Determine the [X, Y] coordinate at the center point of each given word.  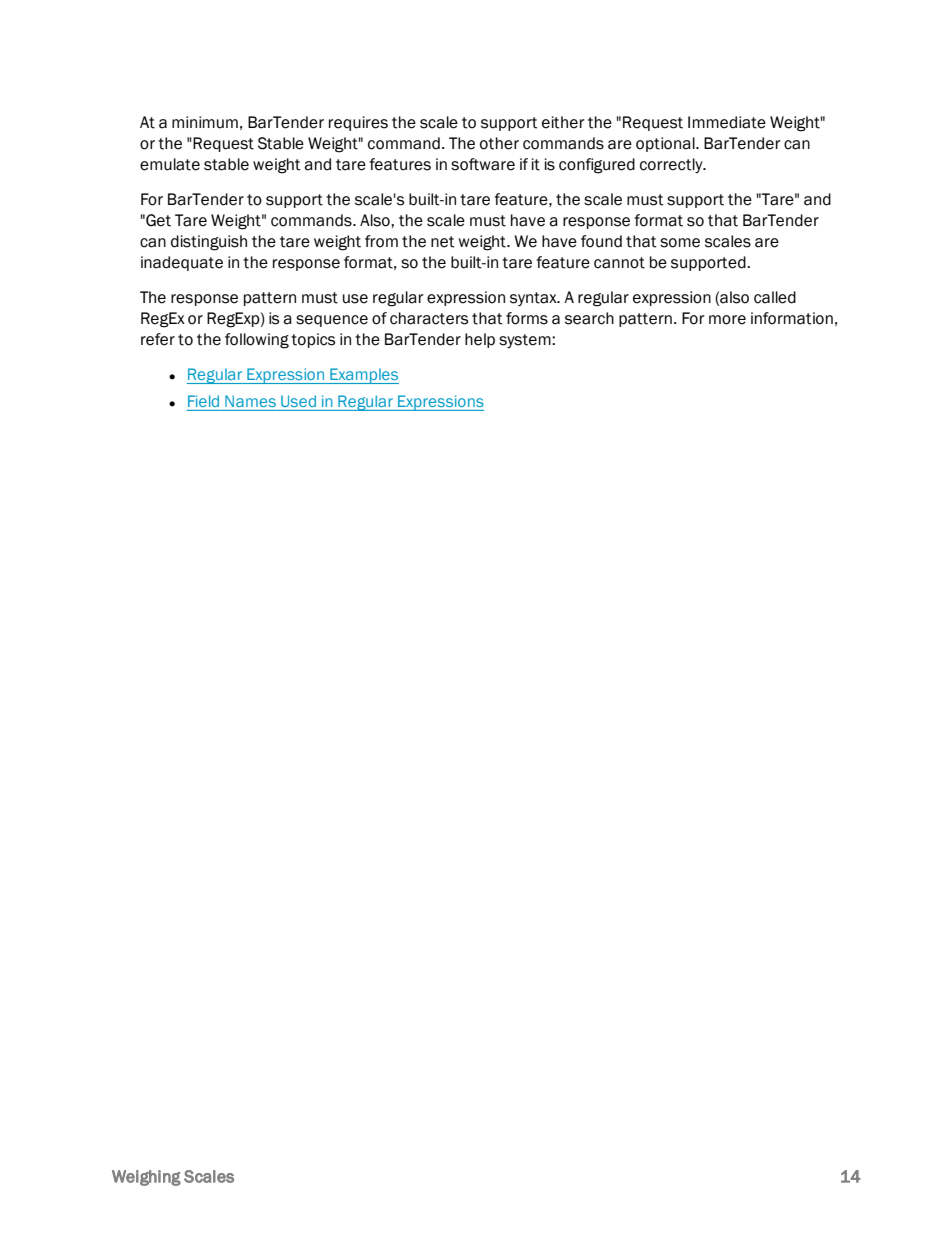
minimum [205, 122]
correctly [672, 165]
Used [298, 401]
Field [203, 401]
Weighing [146, 1178]
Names [250, 401]
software [483, 164]
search [589, 318]
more [727, 320]
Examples [363, 376]
